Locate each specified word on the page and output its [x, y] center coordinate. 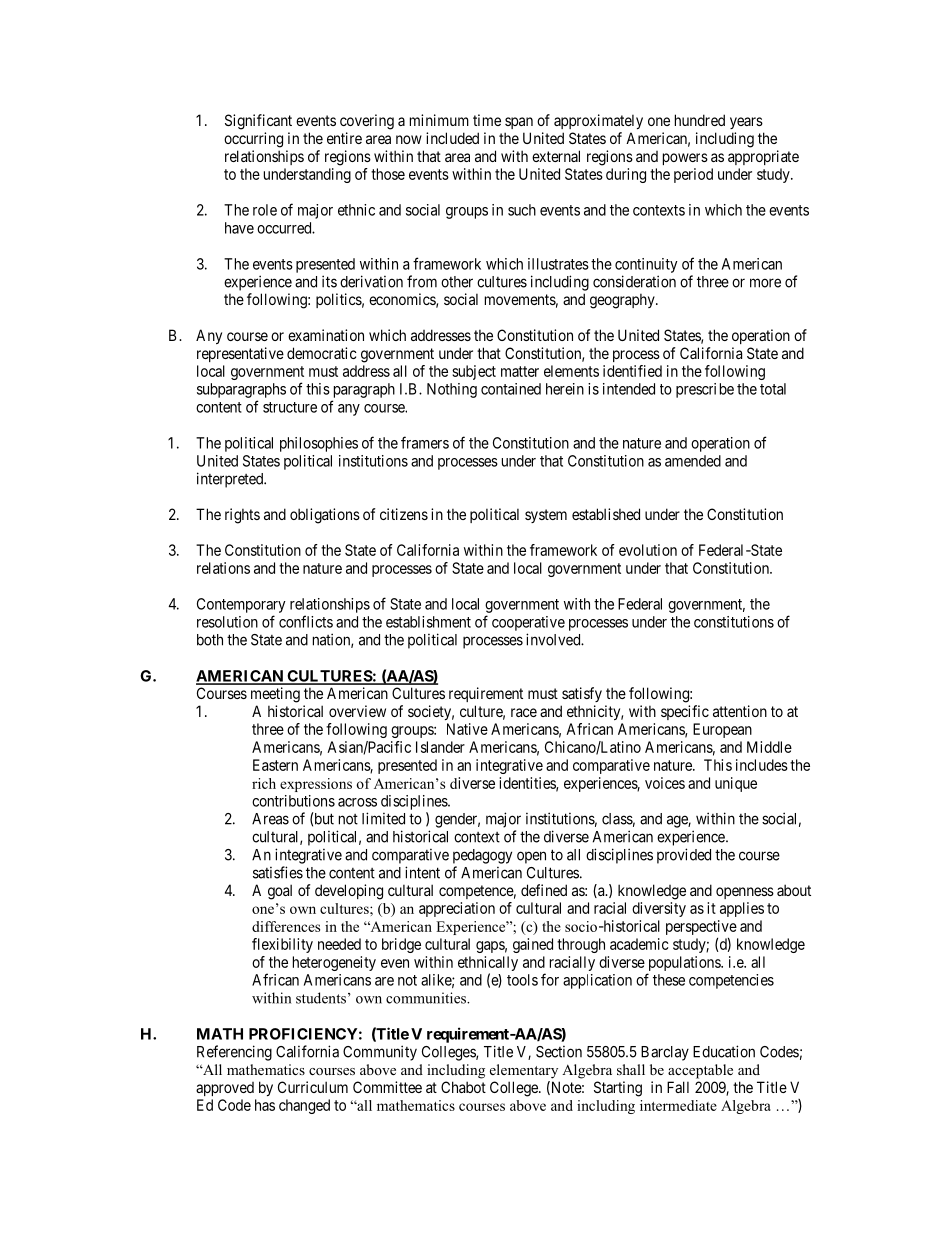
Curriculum [313, 1087]
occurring [253, 140]
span [519, 123]
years [746, 123]
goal [280, 892]
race [524, 712]
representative [240, 354]
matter [520, 371]
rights [242, 516]
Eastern [275, 765]
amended [693, 461]
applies [742, 909]
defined [544, 890]
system [546, 516]
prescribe [705, 390]
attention [740, 711]
